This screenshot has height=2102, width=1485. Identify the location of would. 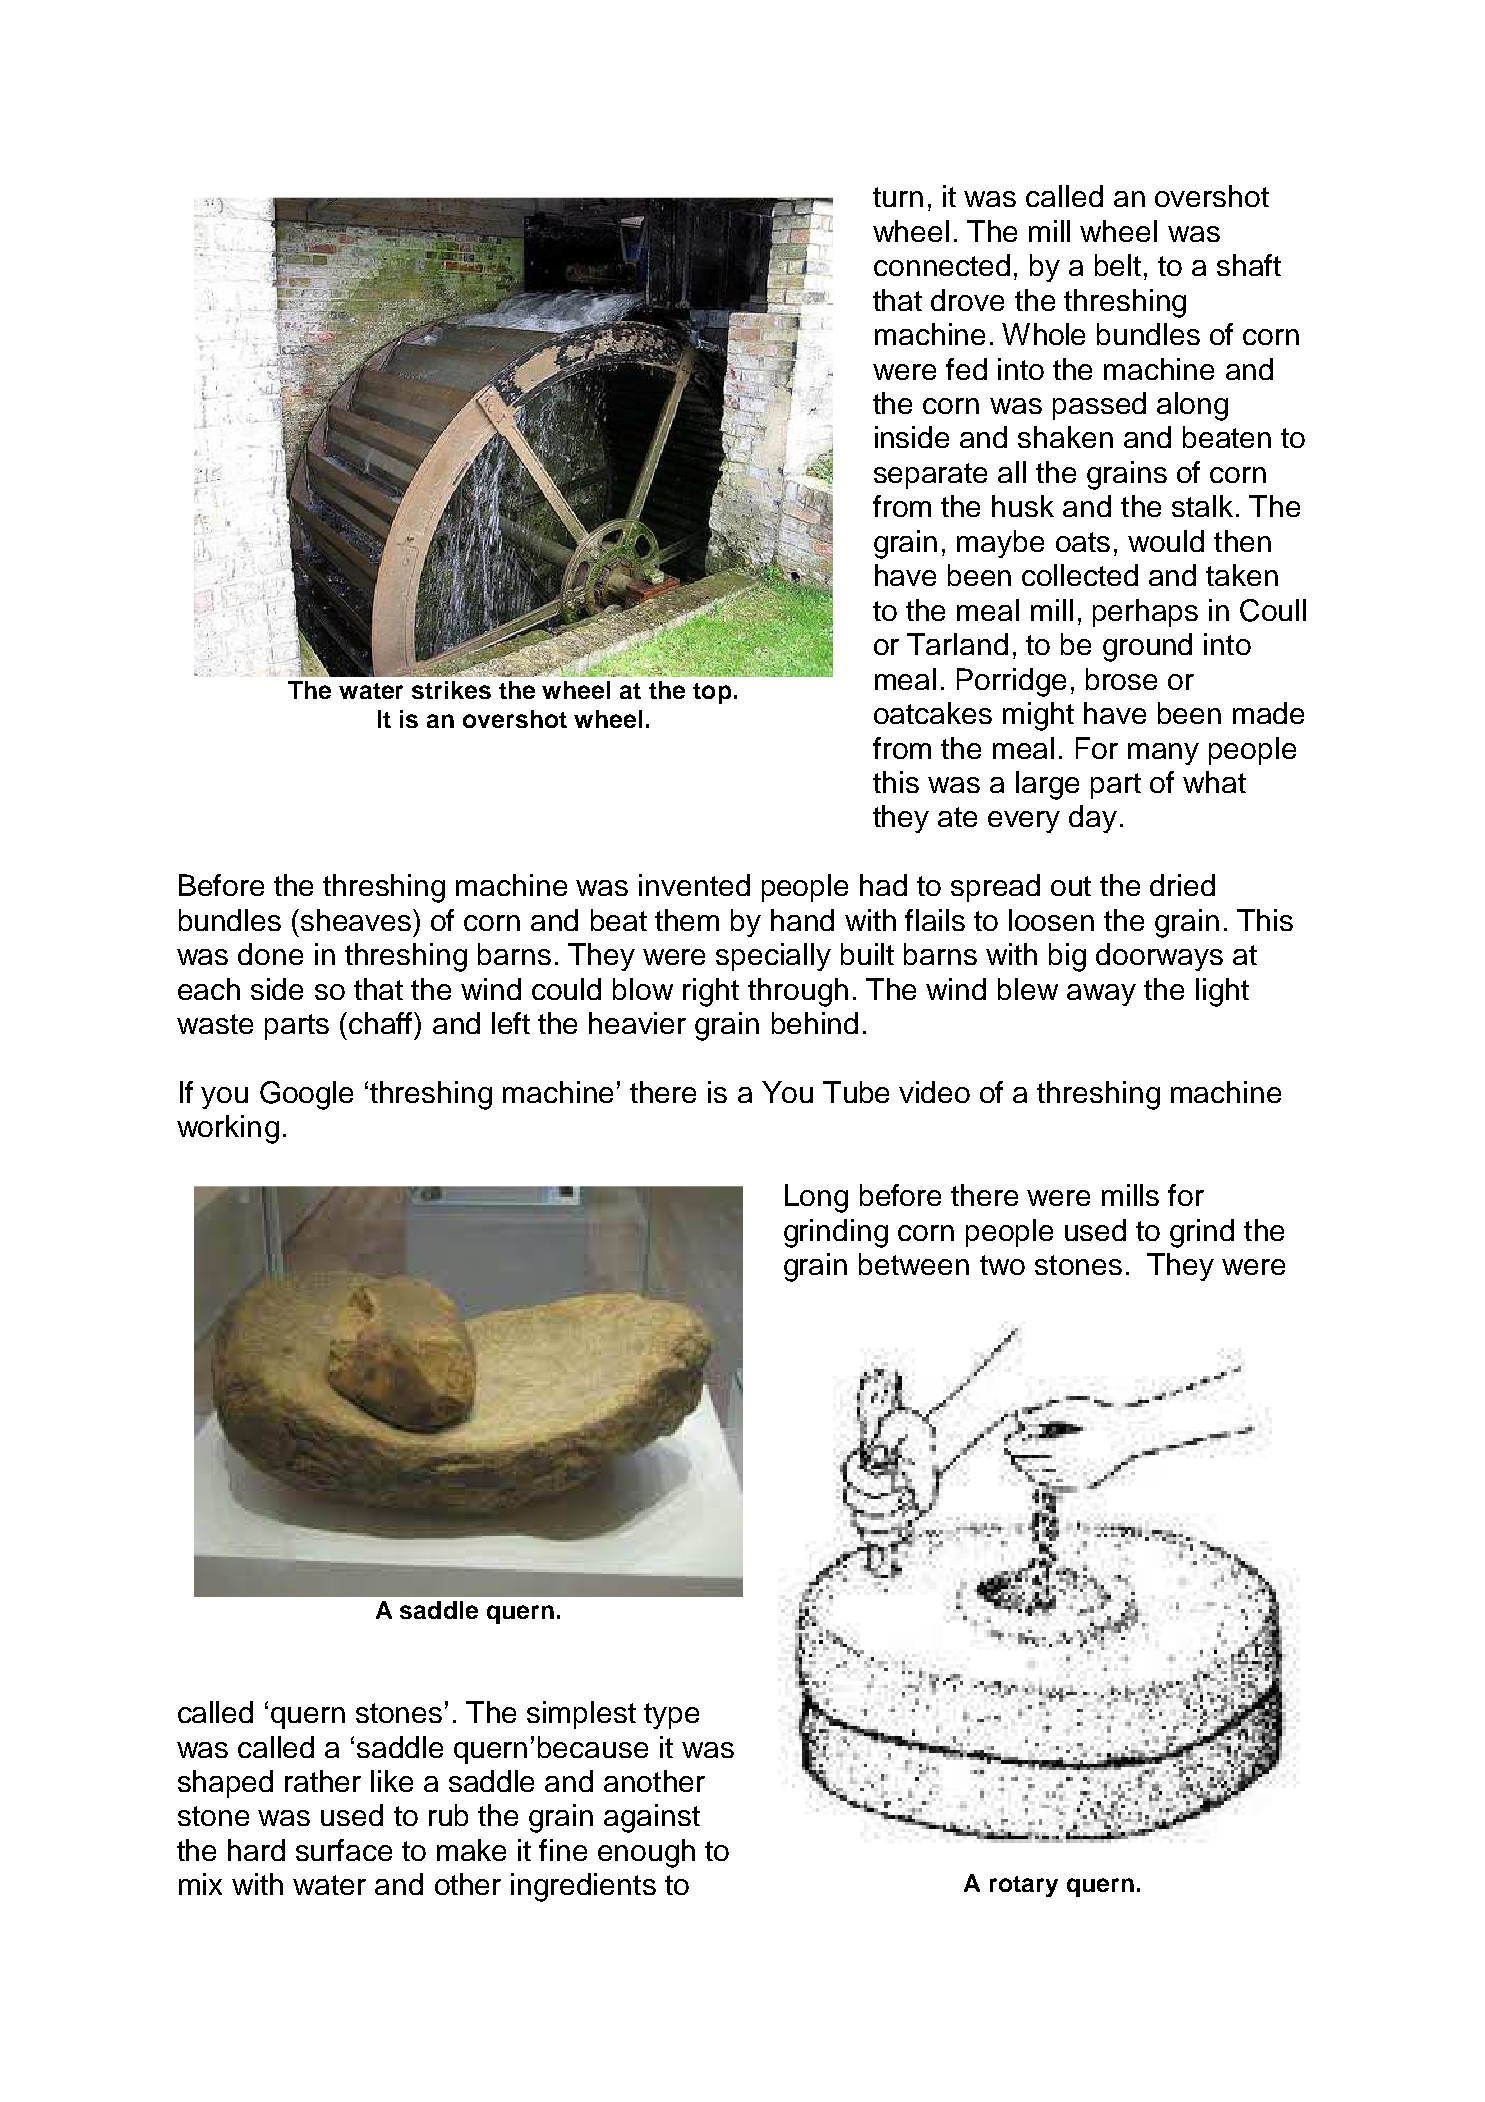
(1166, 541).
